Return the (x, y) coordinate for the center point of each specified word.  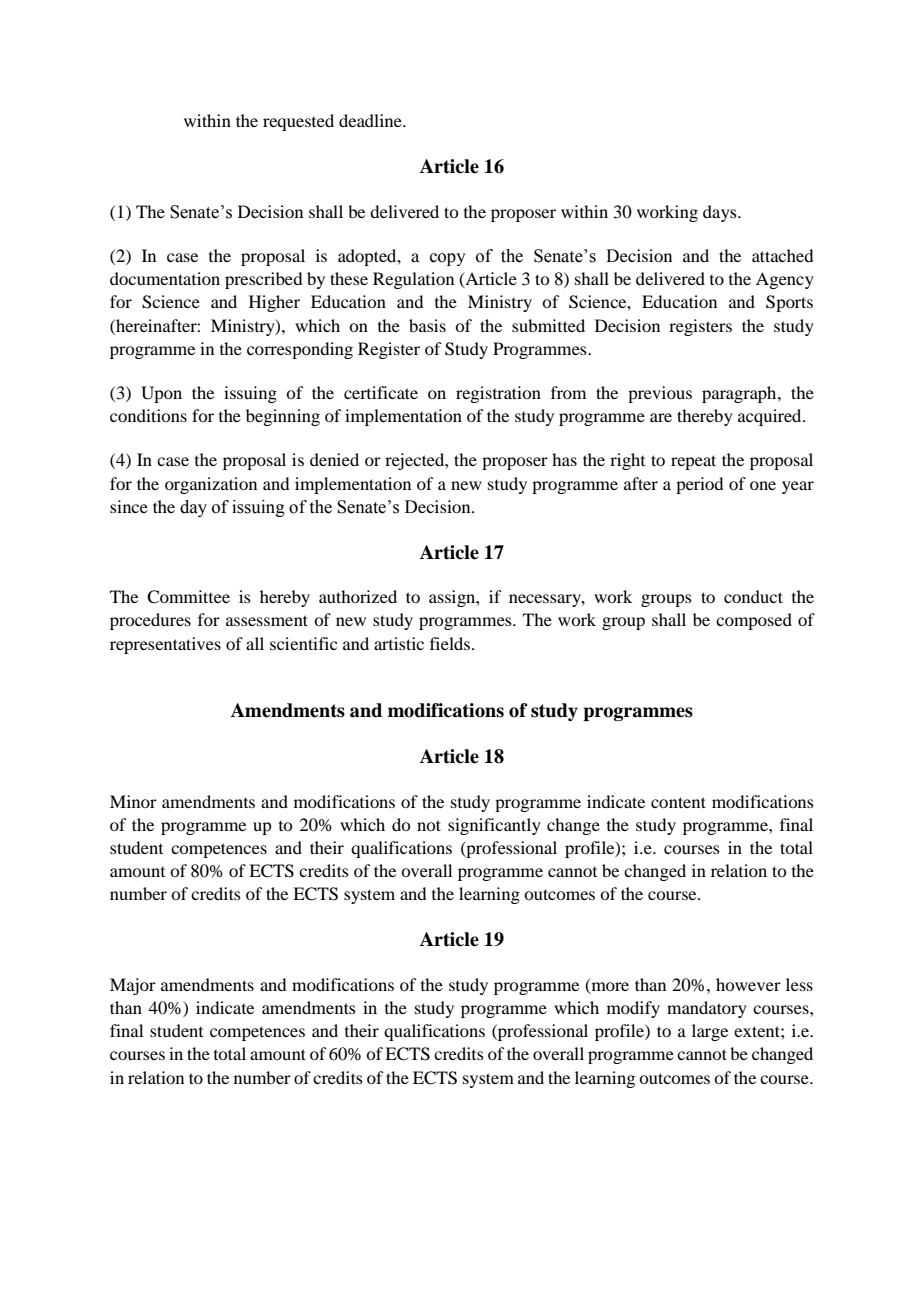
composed (754, 621)
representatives (165, 645)
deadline (371, 120)
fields (450, 643)
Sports (789, 303)
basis (427, 325)
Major (133, 986)
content (678, 802)
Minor (133, 801)
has (564, 459)
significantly (494, 826)
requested (298, 122)
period (699, 485)
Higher (274, 303)
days (721, 213)
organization (211, 485)
